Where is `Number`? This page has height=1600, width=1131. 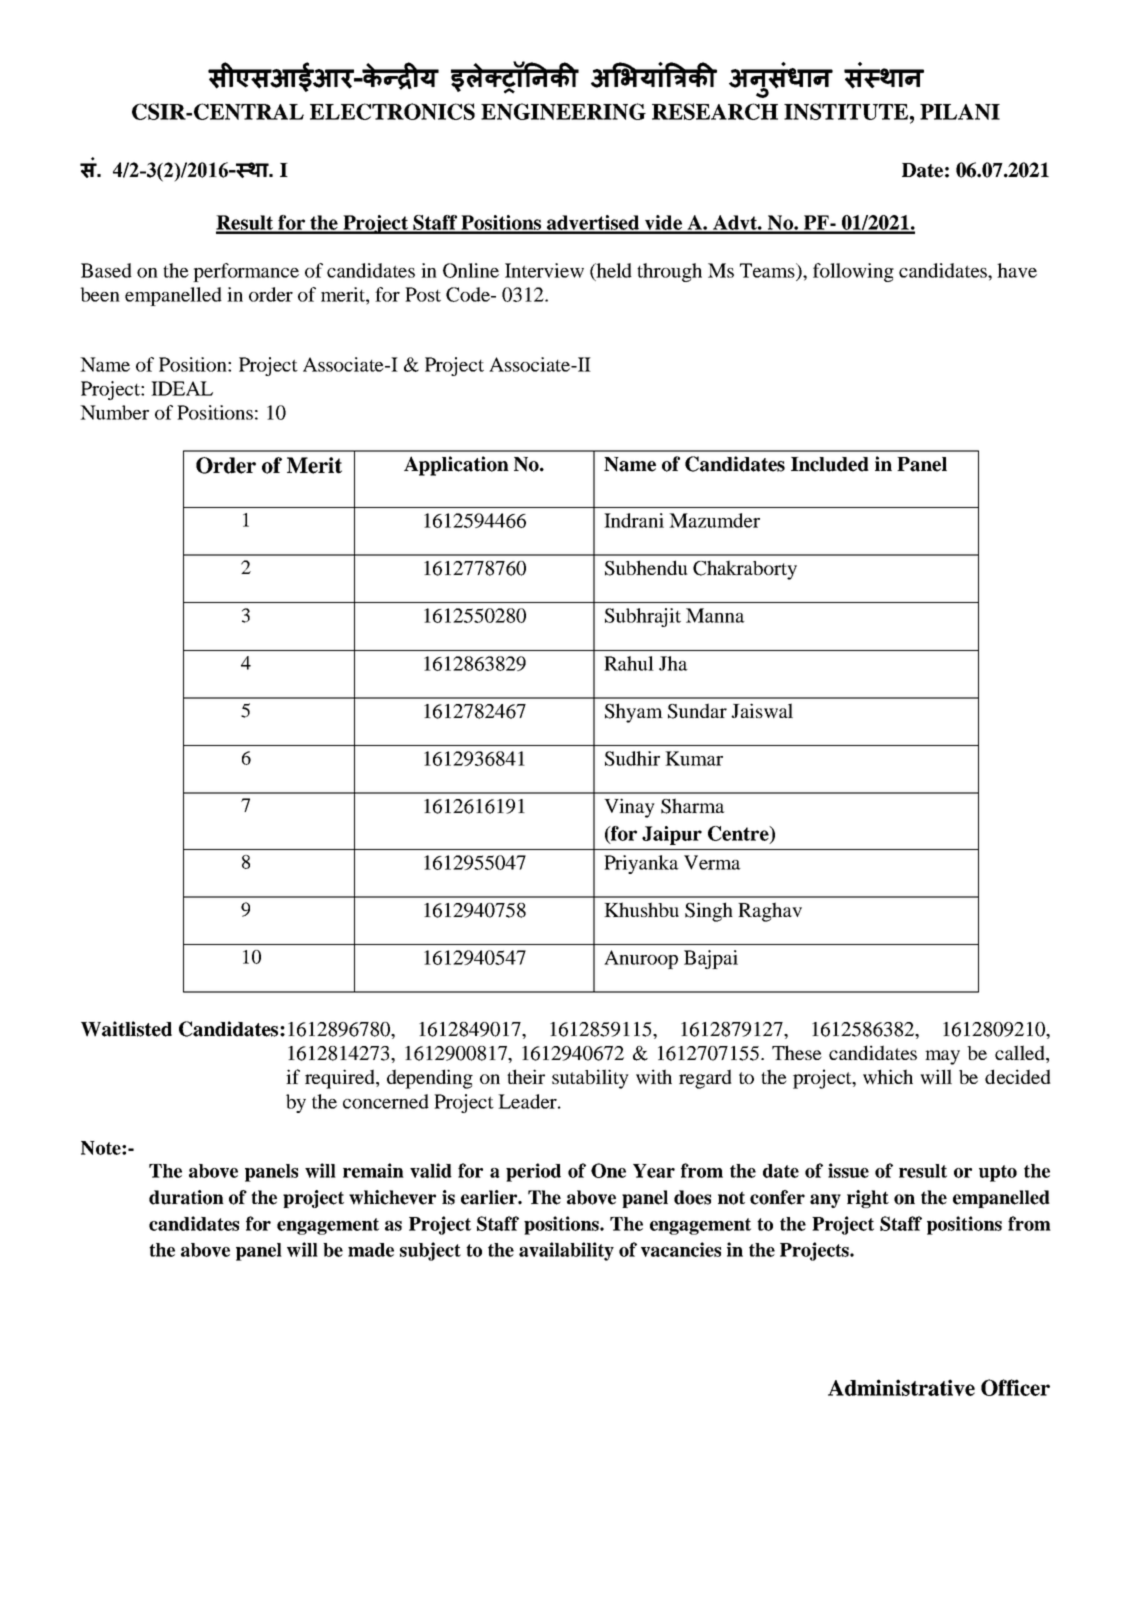
Number is located at coordinates (114, 412).
